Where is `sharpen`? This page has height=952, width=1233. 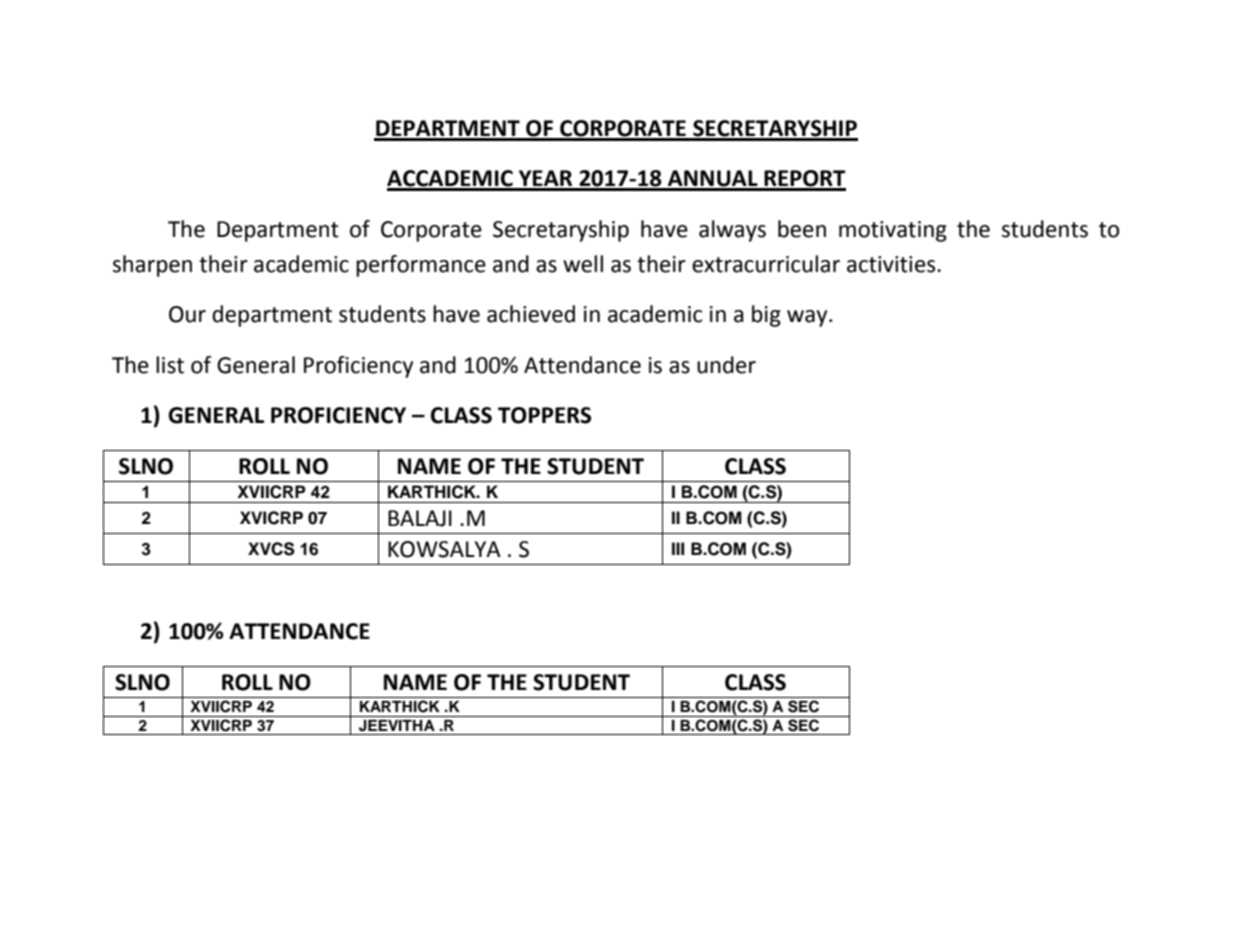 sharpen is located at coordinates (152, 266).
